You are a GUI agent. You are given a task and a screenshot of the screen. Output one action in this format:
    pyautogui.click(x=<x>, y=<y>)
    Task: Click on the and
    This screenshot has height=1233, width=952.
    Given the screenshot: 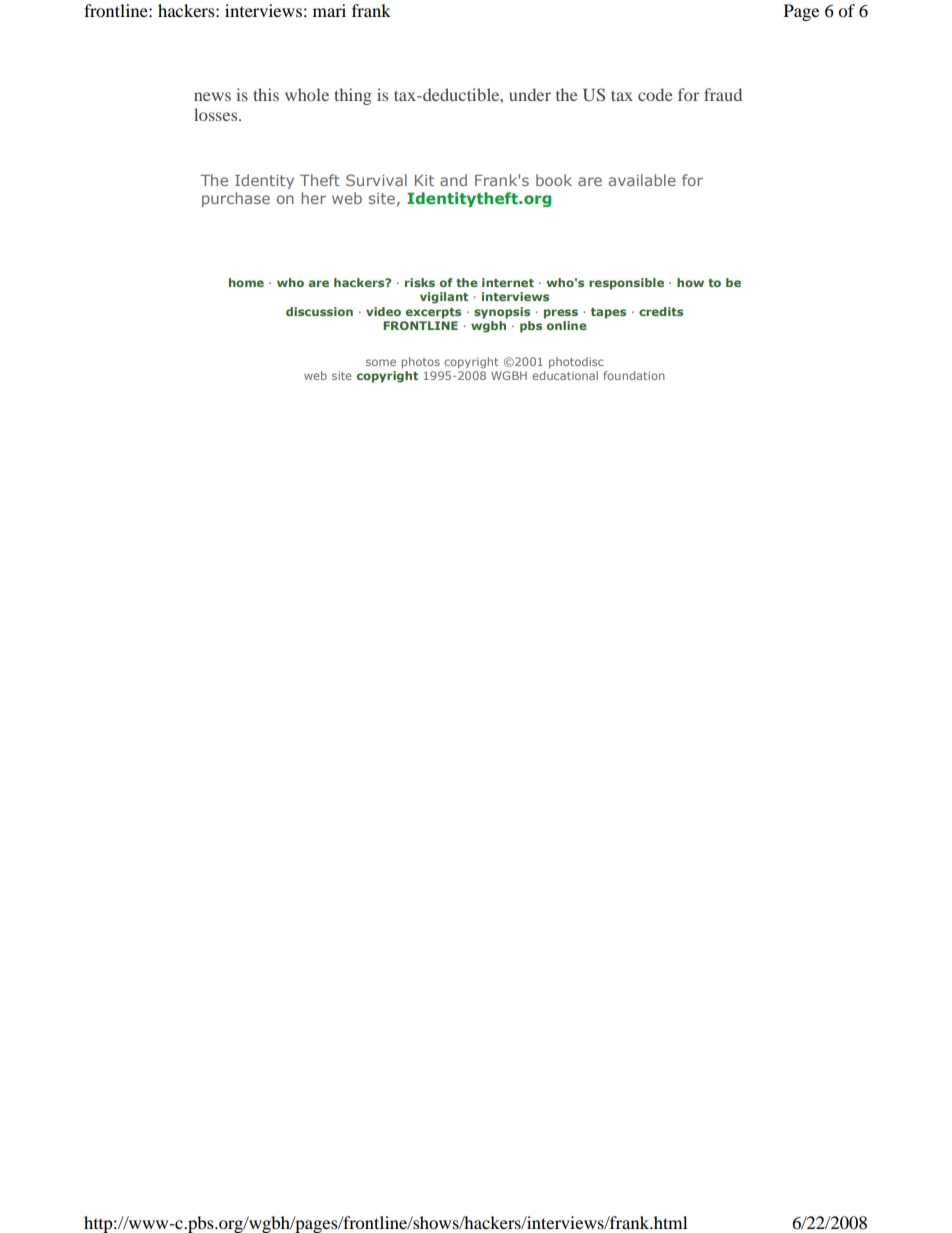 What is the action you would take?
    pyautogui.click(x=453, y=180)
